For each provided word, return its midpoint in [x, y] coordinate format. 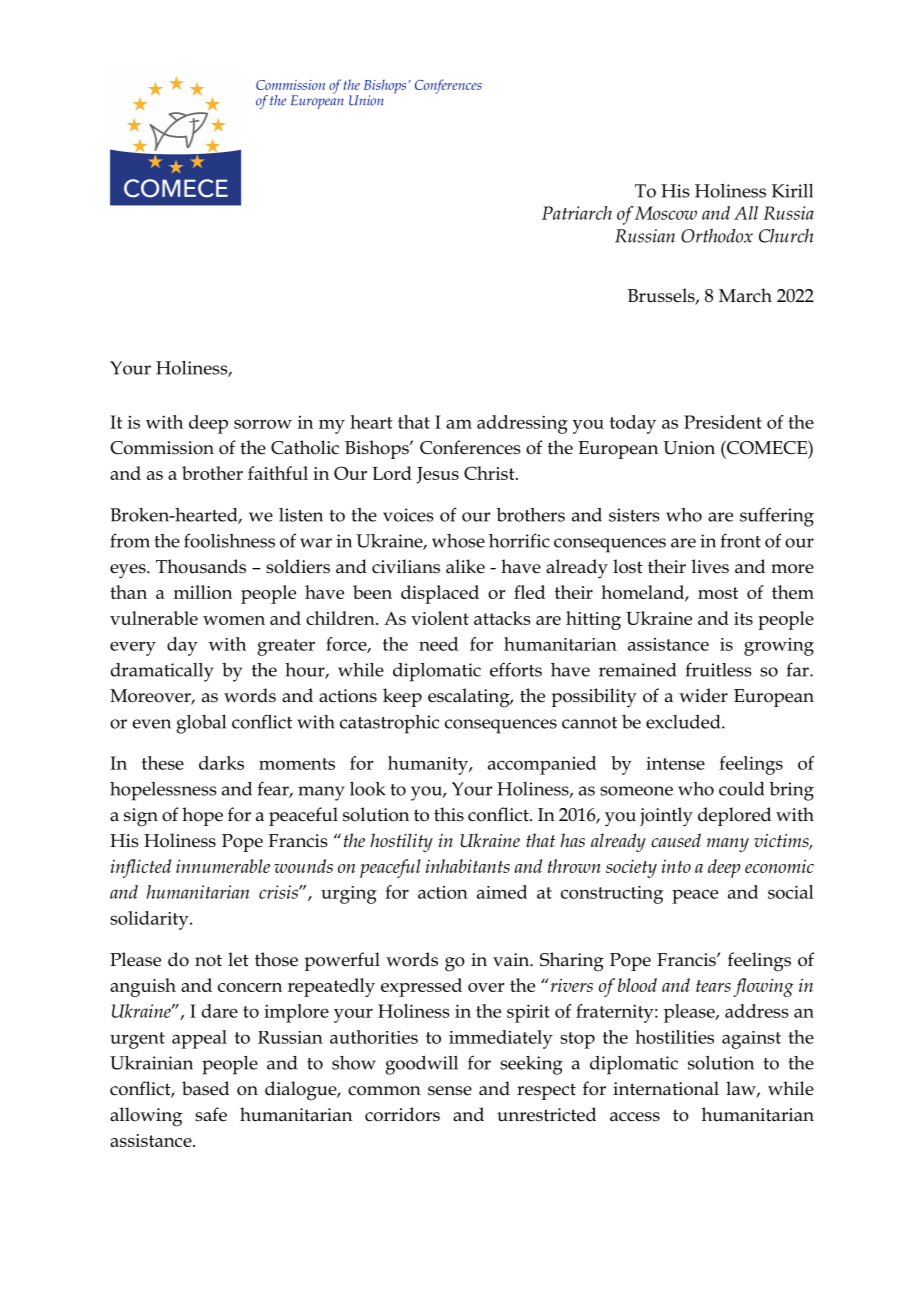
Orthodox [717, 236]
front [741, 540]
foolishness [229, 540]
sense [450, 1091]
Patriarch [577, 213]
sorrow [263, 424]
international [666, 1088]
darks [221, 763]
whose [458, 541]
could [741, 789]
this [449, 814]
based [205, 1088]
